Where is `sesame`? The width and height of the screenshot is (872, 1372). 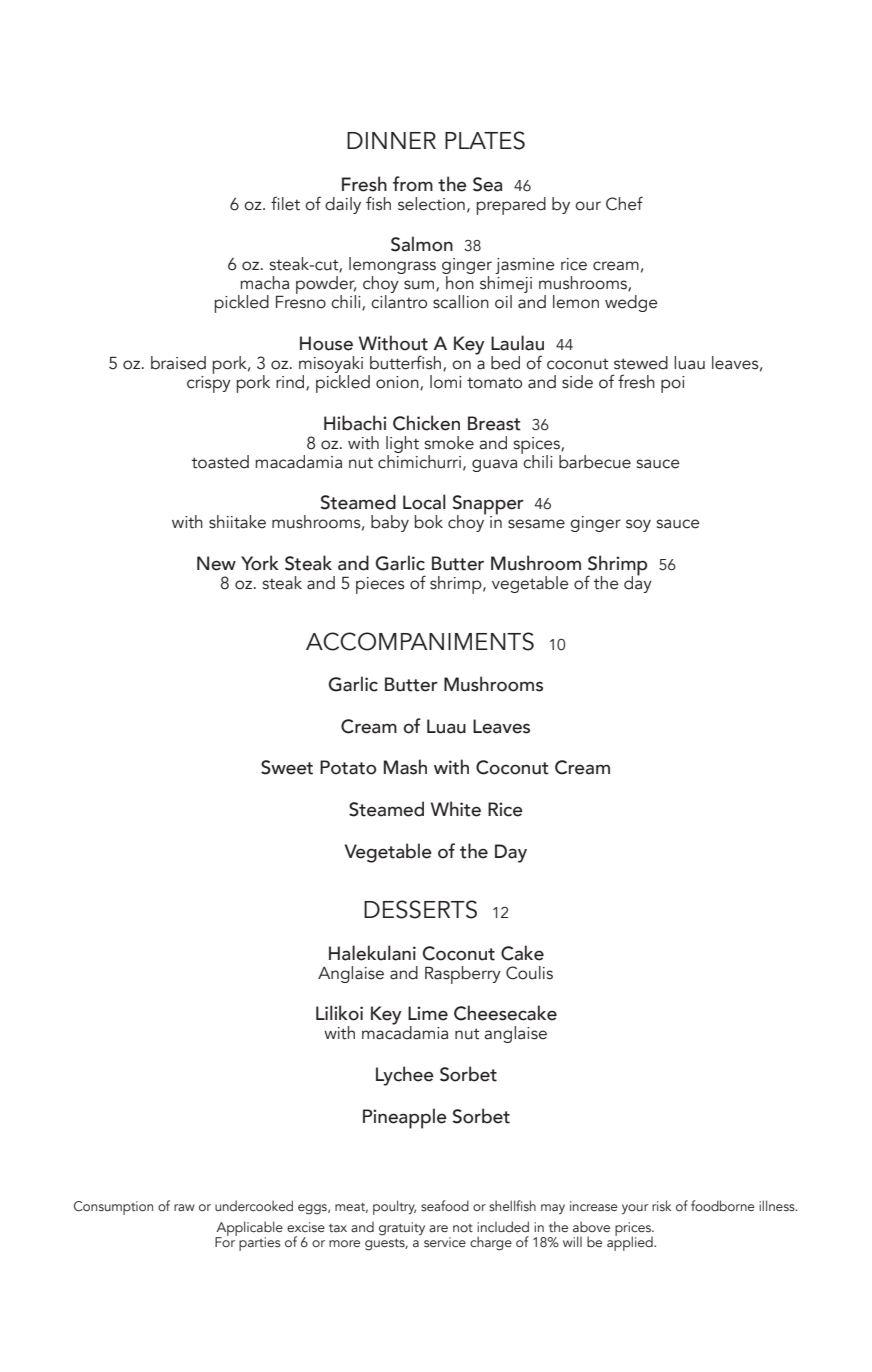 sesame is located at coordinates (536, 524).
